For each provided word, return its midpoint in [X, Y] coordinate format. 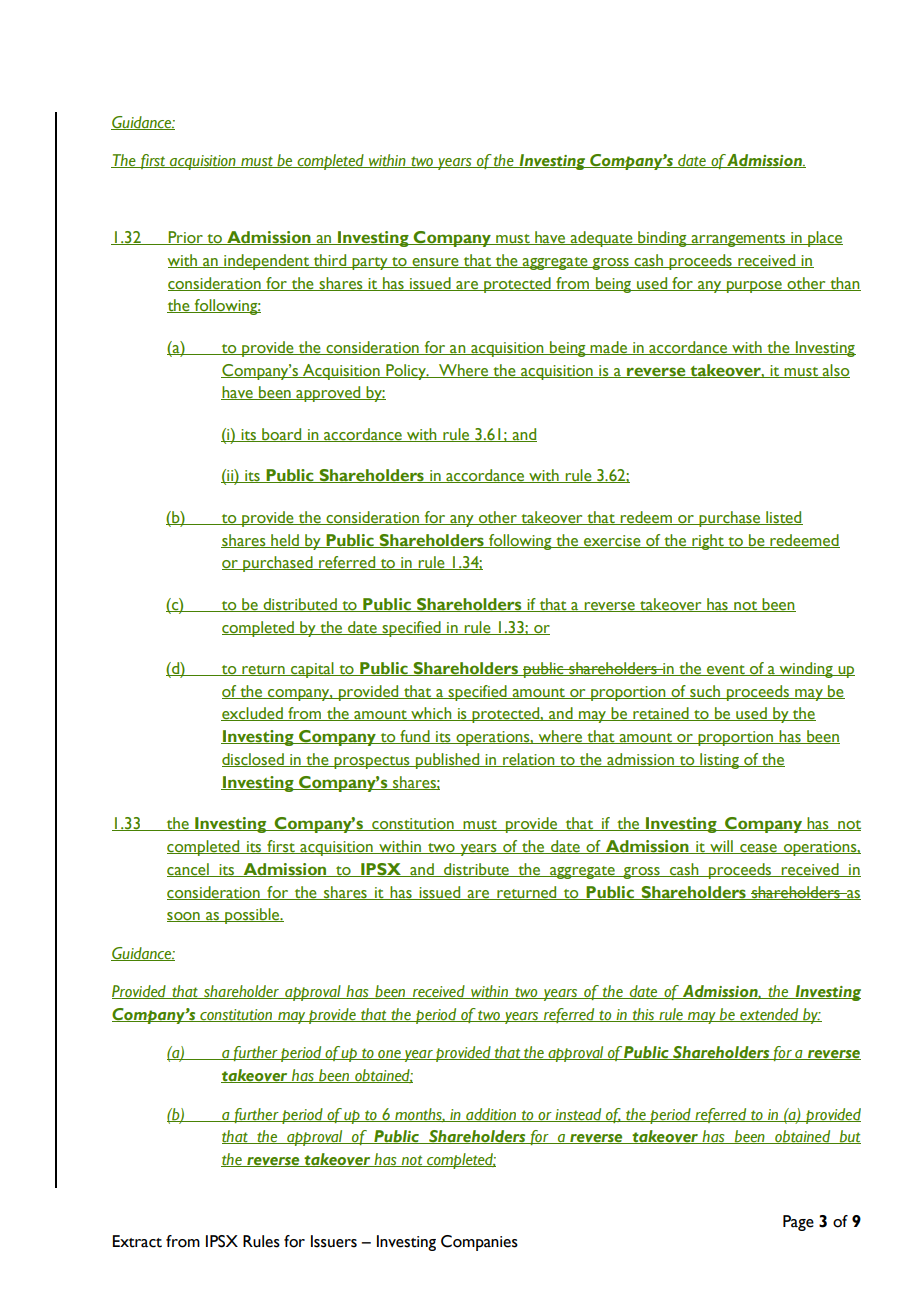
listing [719, 761]
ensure [435, 263]
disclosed [254, 760]
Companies [479, 1243]
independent [266, 262]
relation [529, 760]
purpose [754, 287]
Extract [137, 1241]
